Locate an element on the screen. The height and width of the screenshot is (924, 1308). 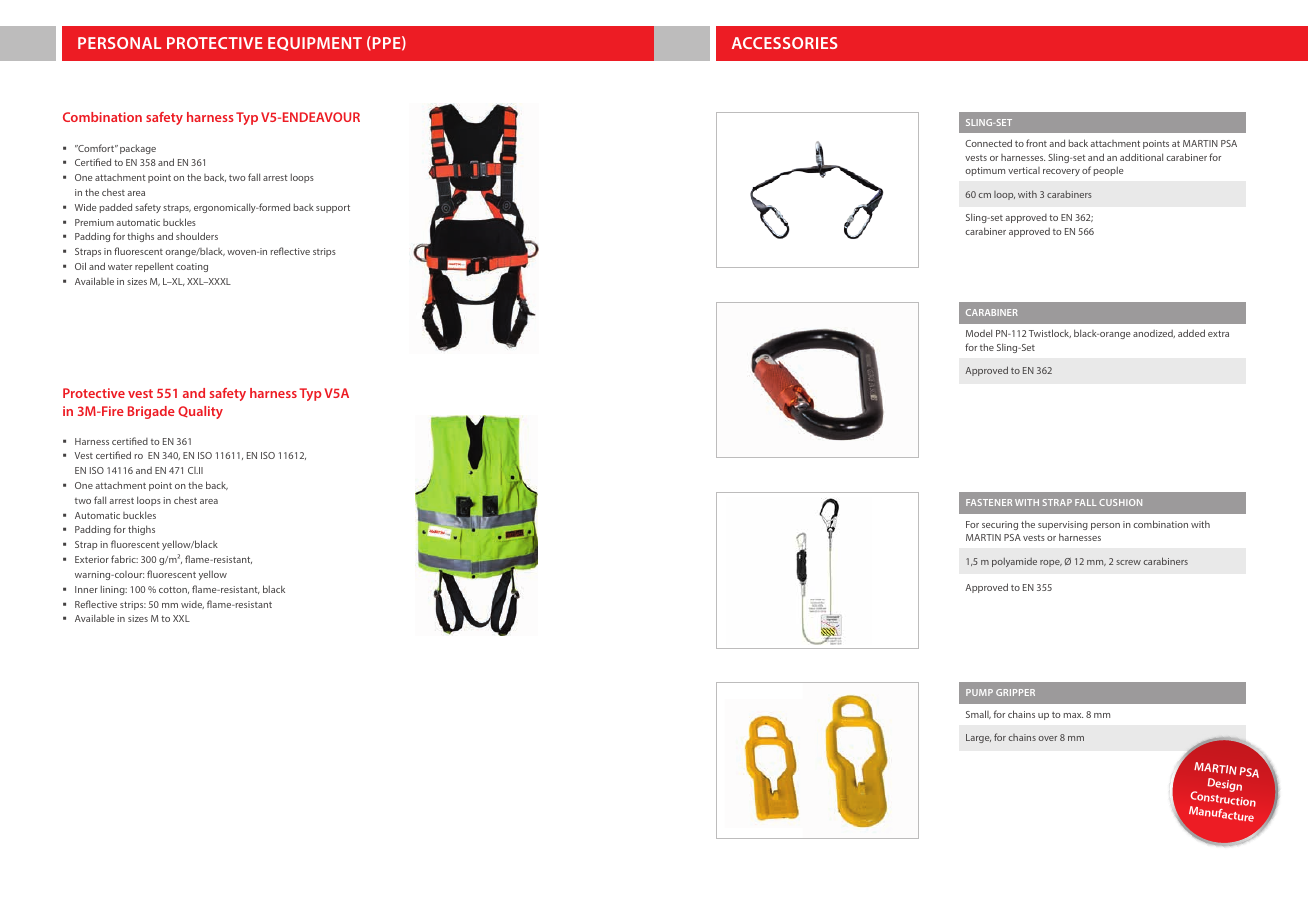
support is located at coordinates (333, 208).
